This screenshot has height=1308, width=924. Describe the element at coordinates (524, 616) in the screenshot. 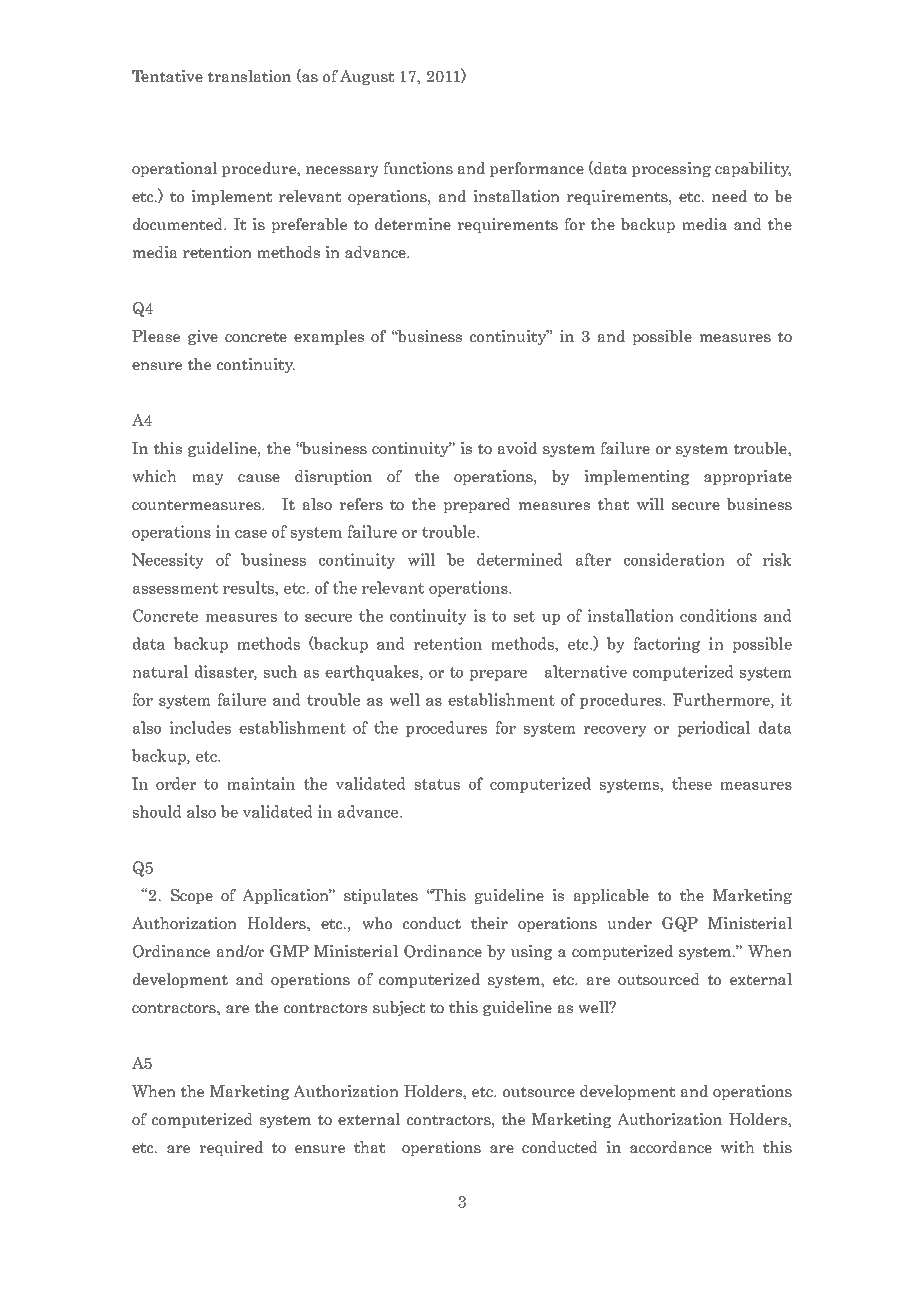

I see `set` at that location.
